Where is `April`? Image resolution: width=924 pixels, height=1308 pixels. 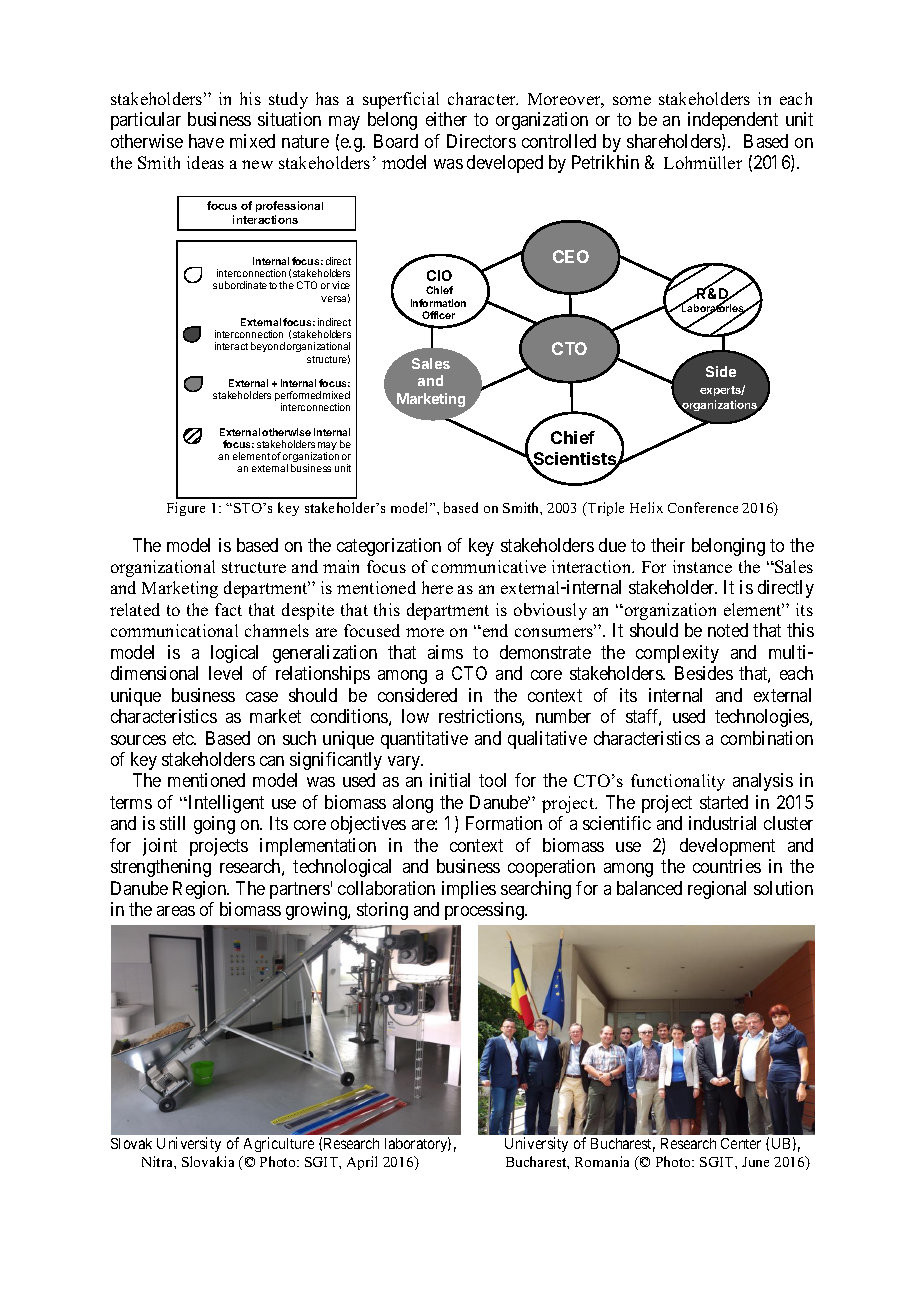 April is located at coordinates (362, 1163).
